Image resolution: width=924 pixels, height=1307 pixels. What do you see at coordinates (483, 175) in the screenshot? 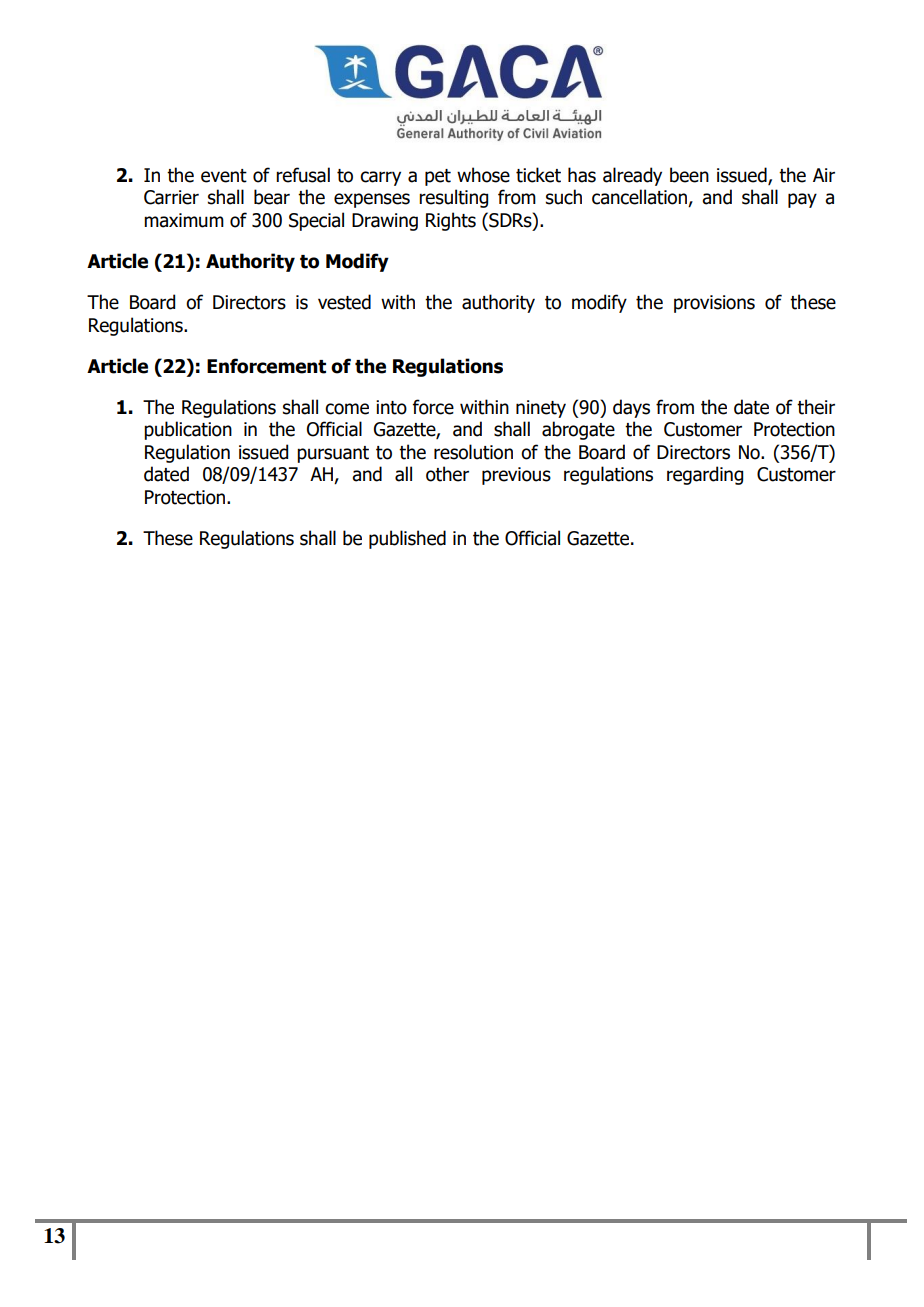
I see `whose` at bounding box center [483, 175].
